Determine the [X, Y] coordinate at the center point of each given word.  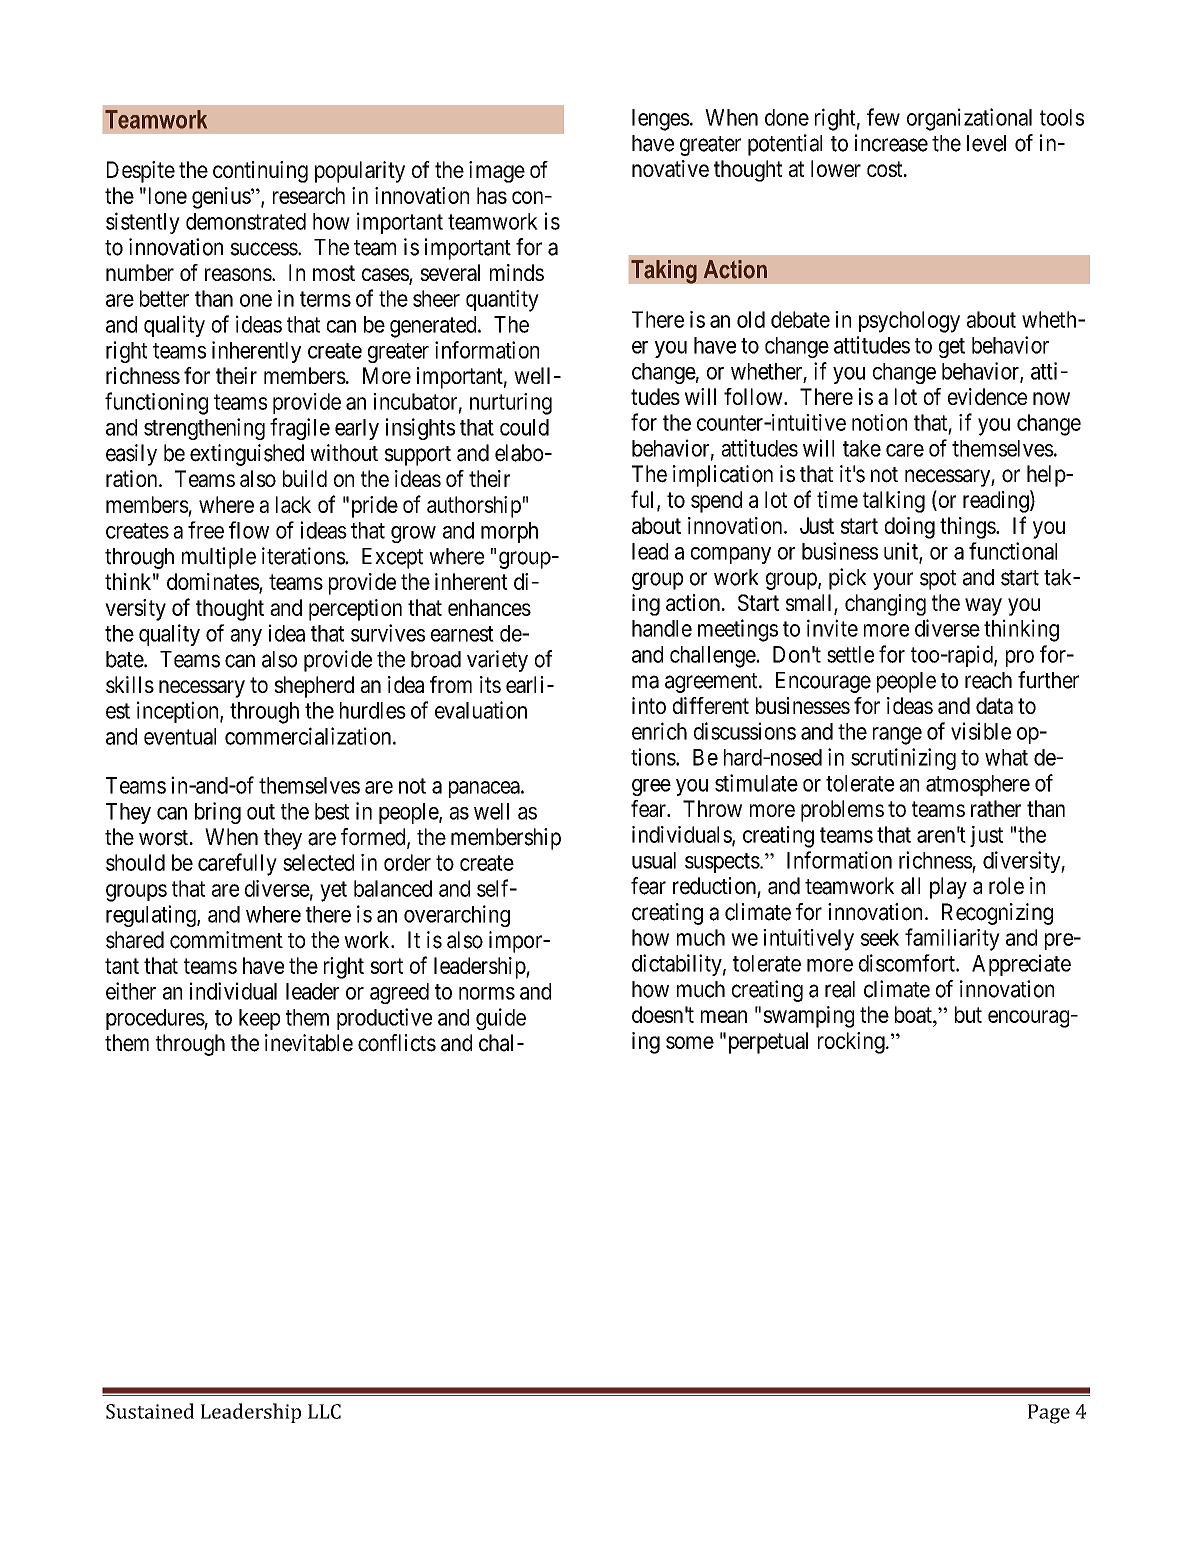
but [968, 1014]
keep [259, 1019]
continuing [260, 172]
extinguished [247, 455]
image [497, 172]
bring [218, 813]
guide [501, 1019]
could [524, 427]
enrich [659, 731]
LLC [324, 1411]
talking [894, 502]
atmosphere [978, 785]
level [986, 143]
